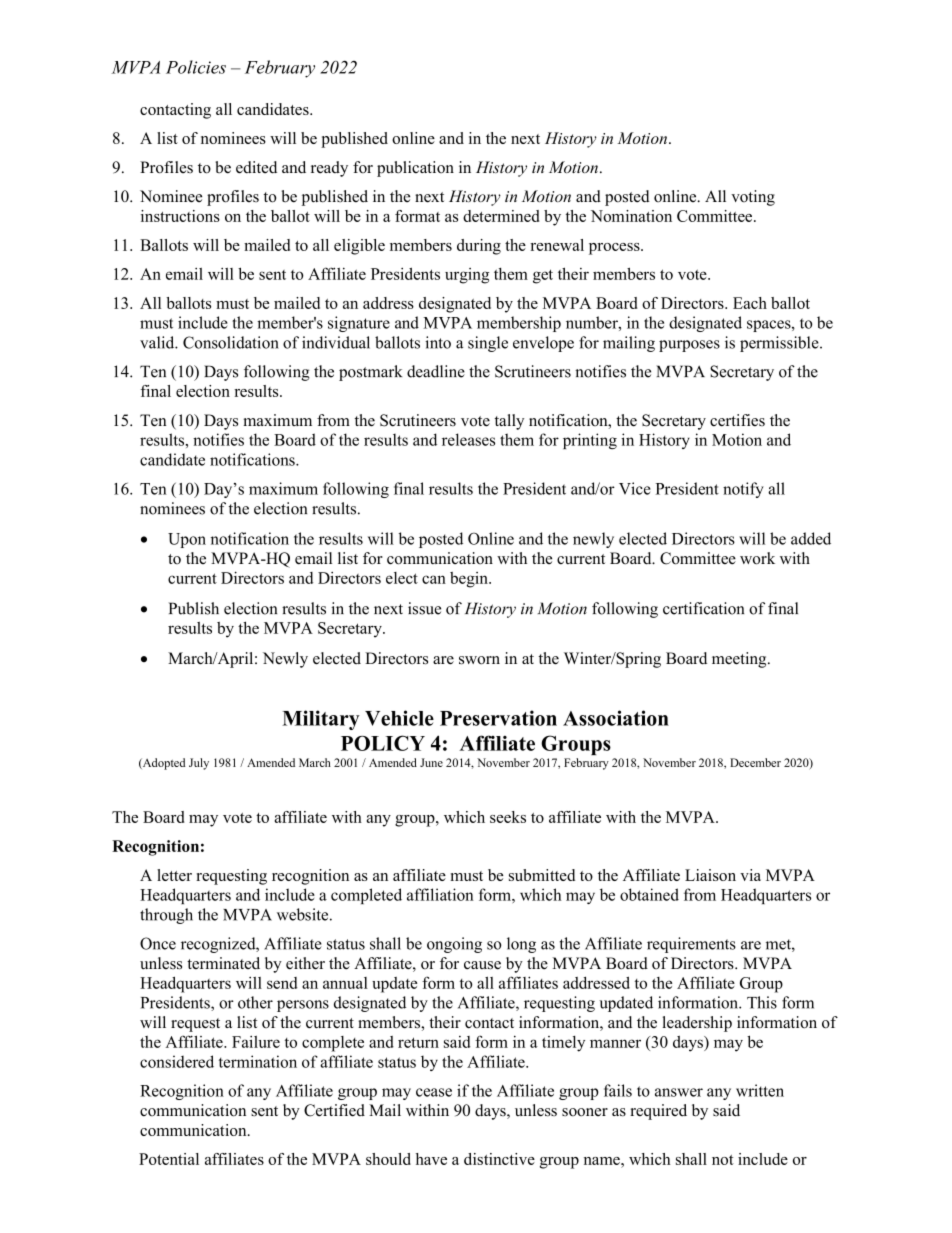 The height and width of the screenshot is (1233, 952). Describe the element at coordinates (196, 67) in the screenshot. I see `Policies` at that location.
